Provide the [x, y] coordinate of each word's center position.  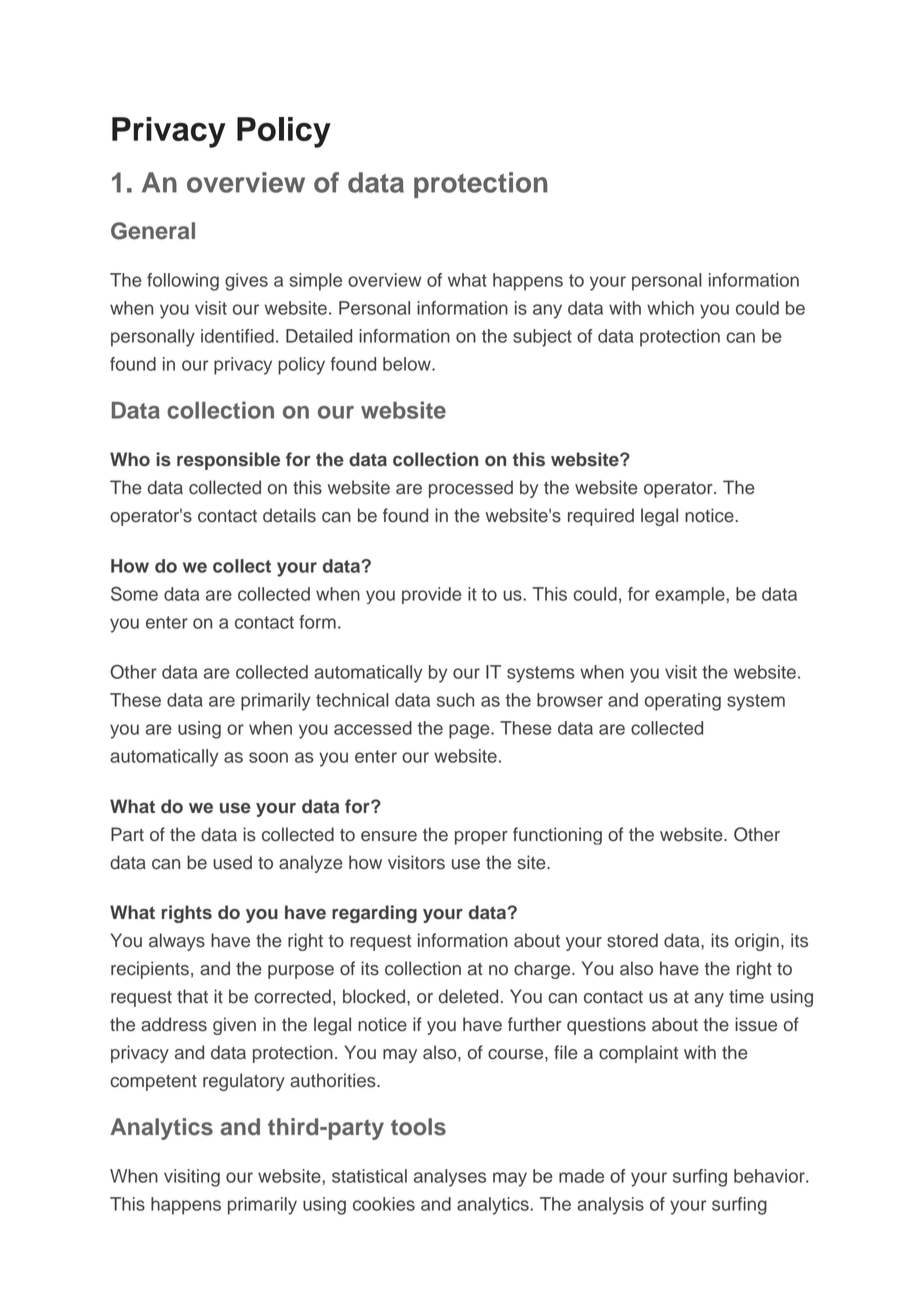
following [183, 282]
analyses [450, 1178]
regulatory [244, 1082]
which [670, 308]
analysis [610, 1206]
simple [316, 282]
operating [683, 702]
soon [268, 757]
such [455, 700]
